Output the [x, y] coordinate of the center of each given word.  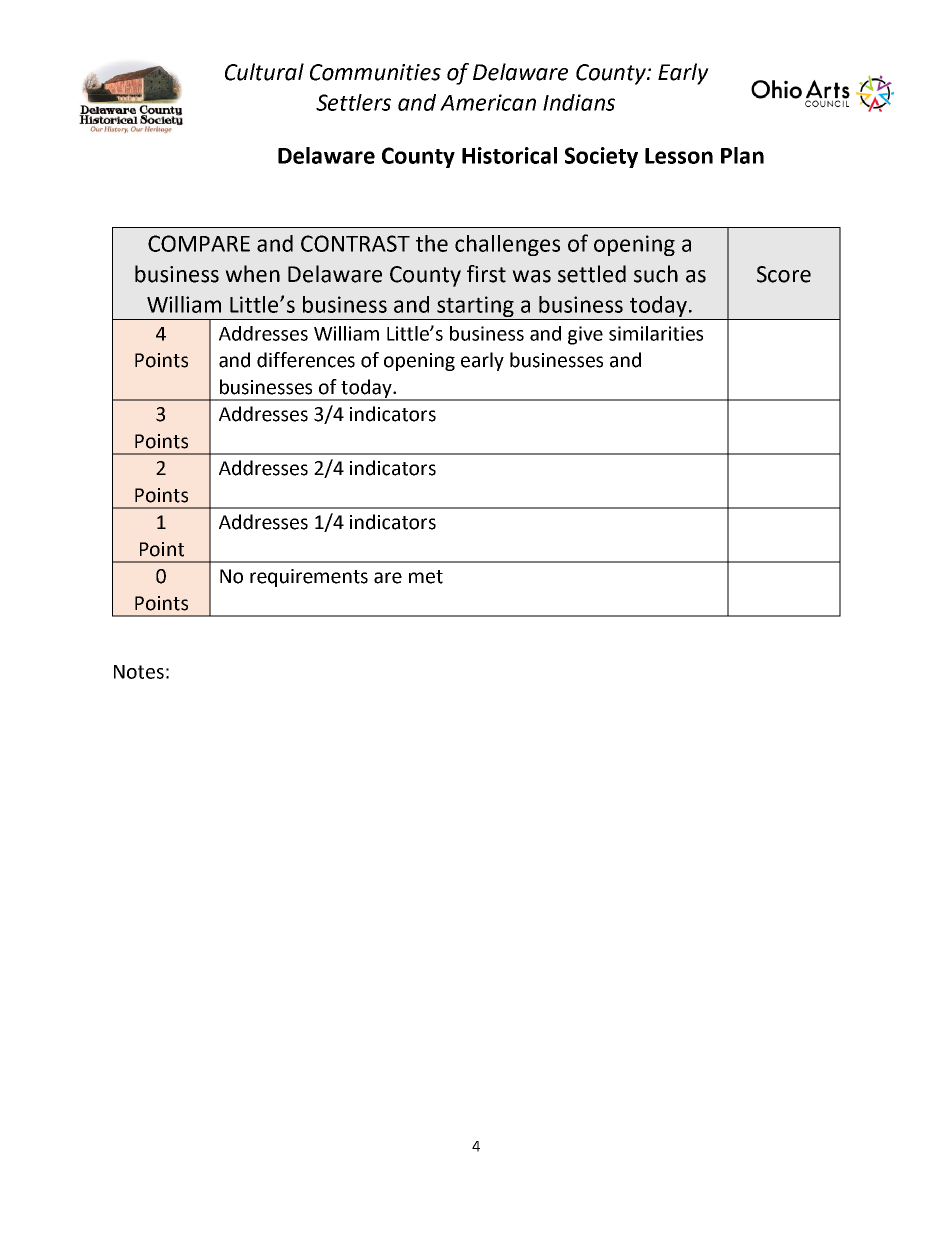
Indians [579, 102]
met [426, 577]
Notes [139, 672]
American [488, 102]
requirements [309, 578]
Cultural [264, 72]
